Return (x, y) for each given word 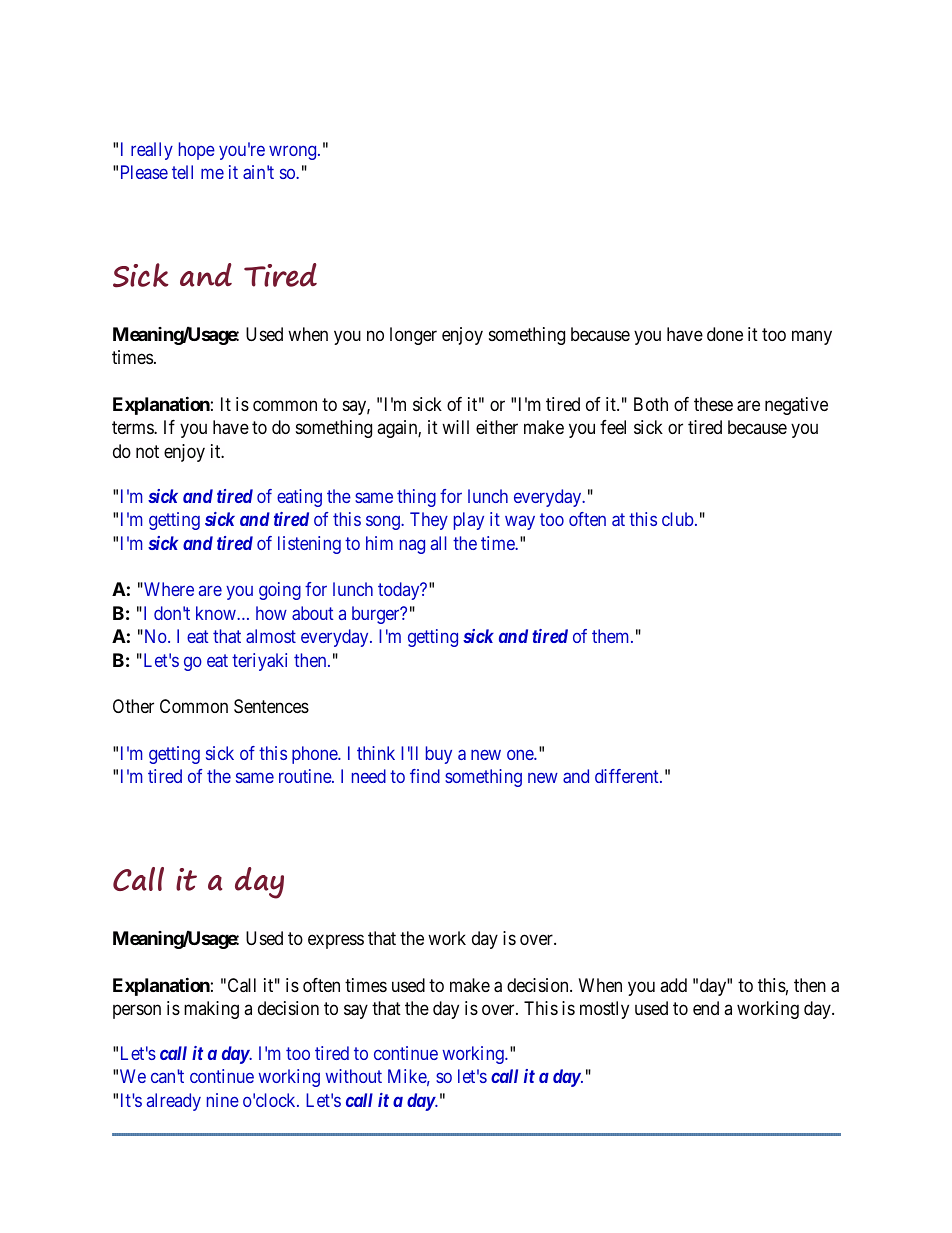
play (469, 521)
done (725, 334)
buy (439, 755)
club (677, 519)
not (147, 451)
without (354, 1076)
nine (223, 1100)
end (706, 1008)
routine (306, 776)
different (628, 776)
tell (182, 172)
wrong (294, 153)
